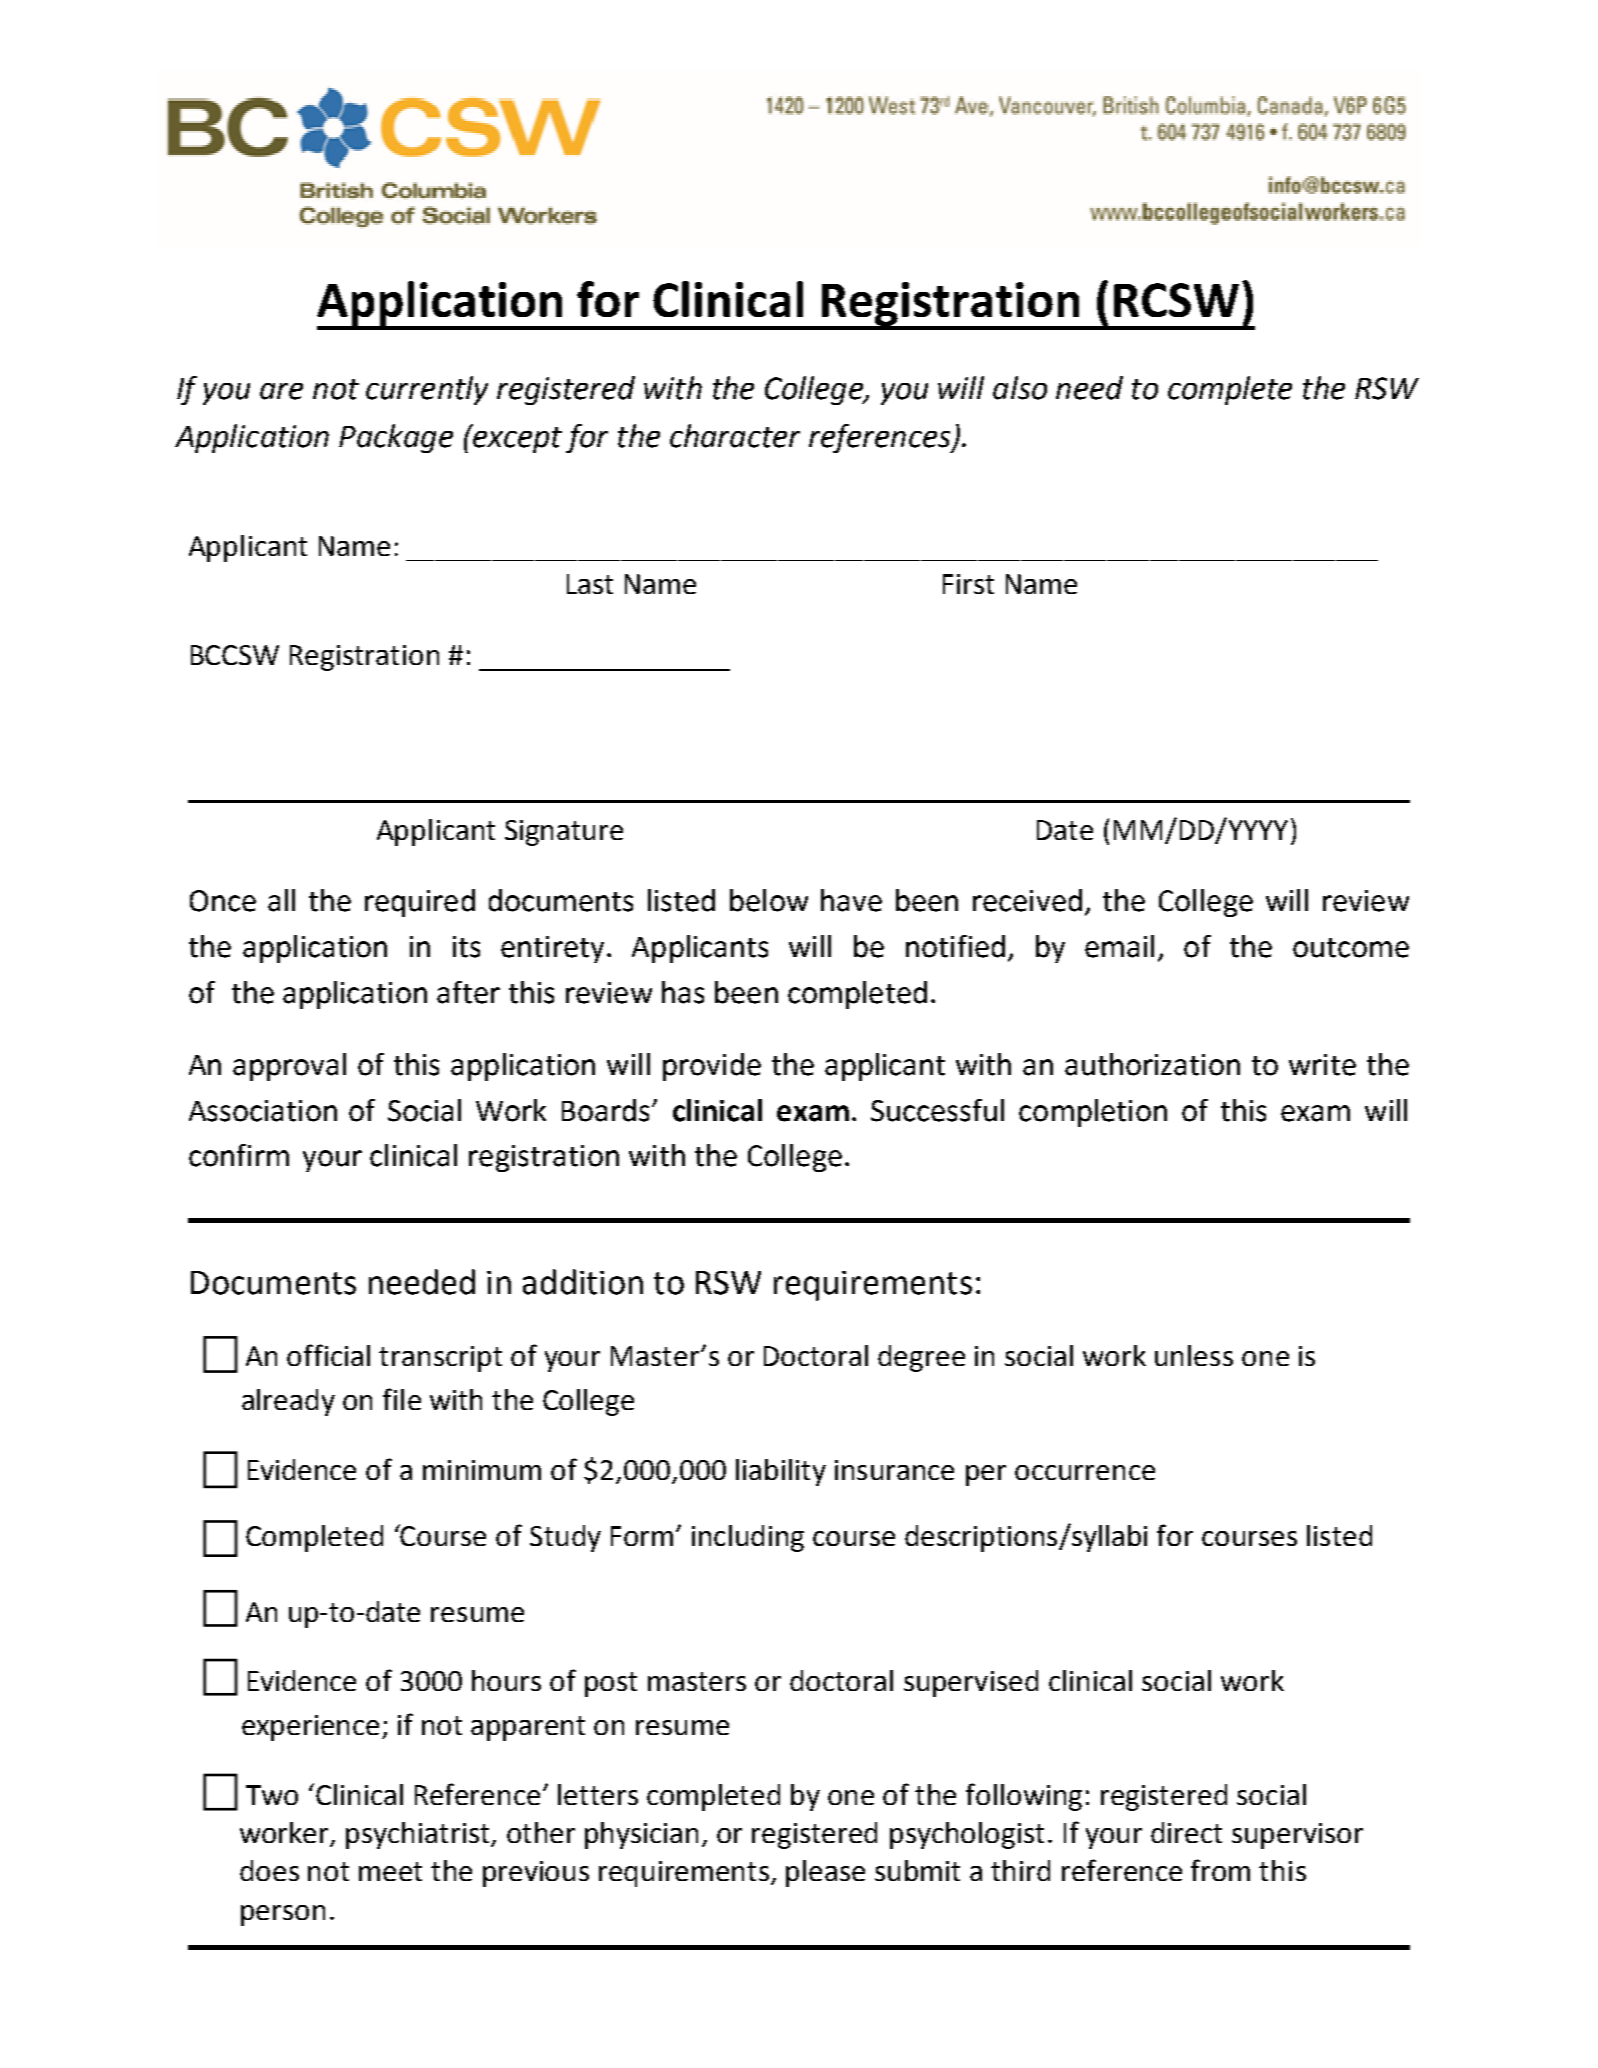 The width and height of the page is (1598, 2068). Describe the element at coordinates (735, 436) in the page. I see `character` at that location.
